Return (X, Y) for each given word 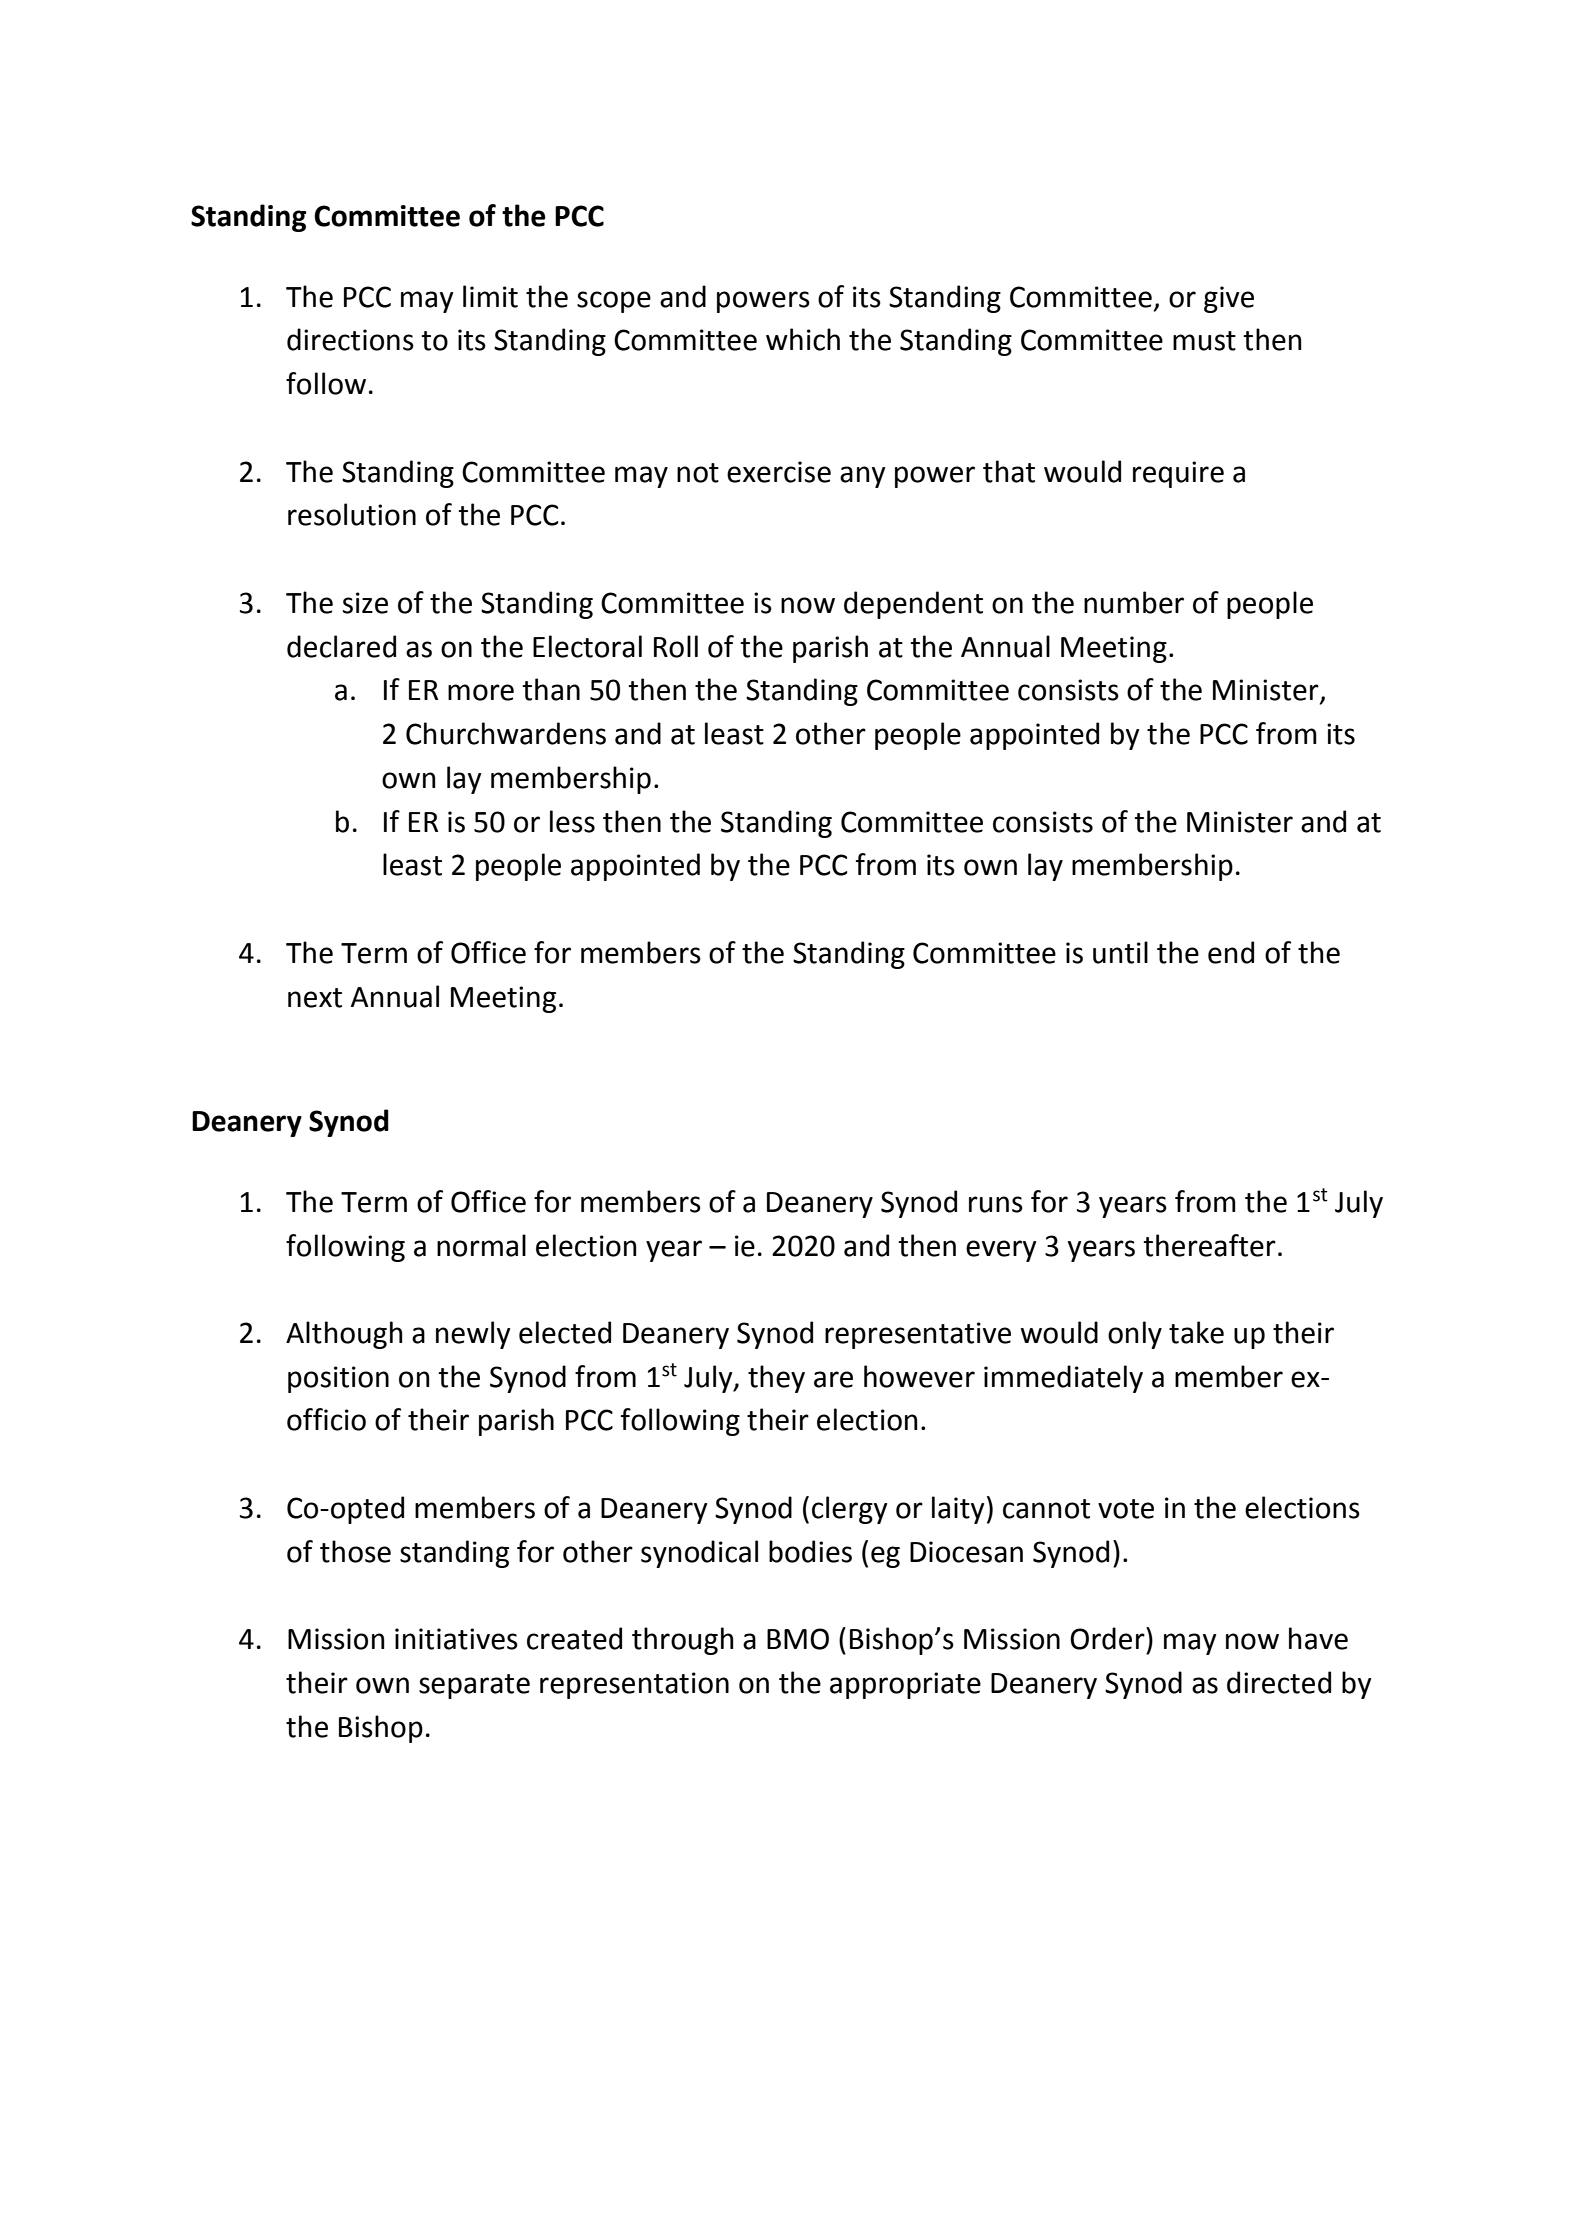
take (1196, 1332)
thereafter (1209, 1245)
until (1120, 952)
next (315, 998)
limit (490, 296)
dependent (913, 605)
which (803, 339)
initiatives (456, 1639)
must (1204, 341)
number (1134, 602)
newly (473, 1335)
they (776, 1379)
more (481, 692)
